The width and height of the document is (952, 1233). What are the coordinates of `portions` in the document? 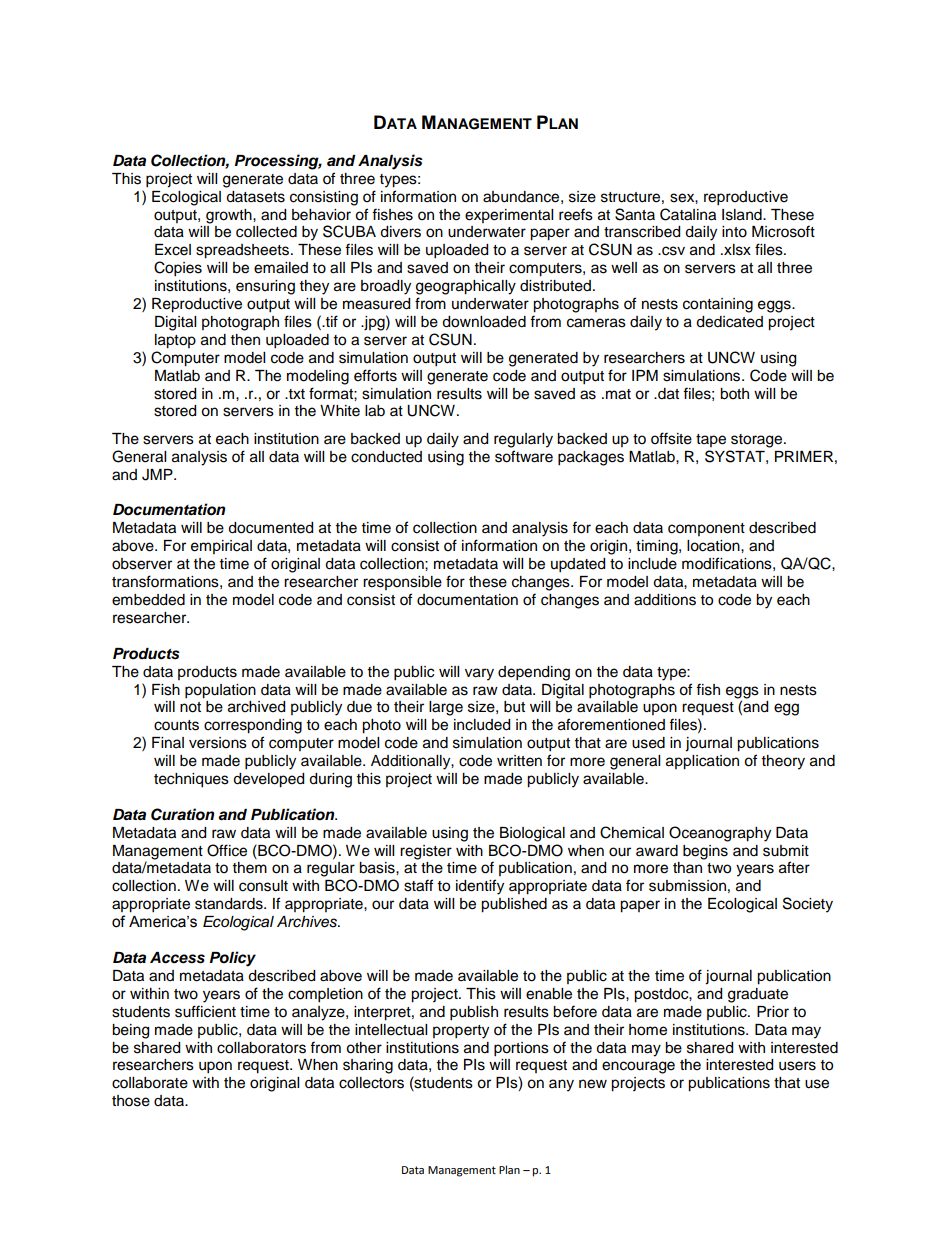 It's located at (521, 1049).
